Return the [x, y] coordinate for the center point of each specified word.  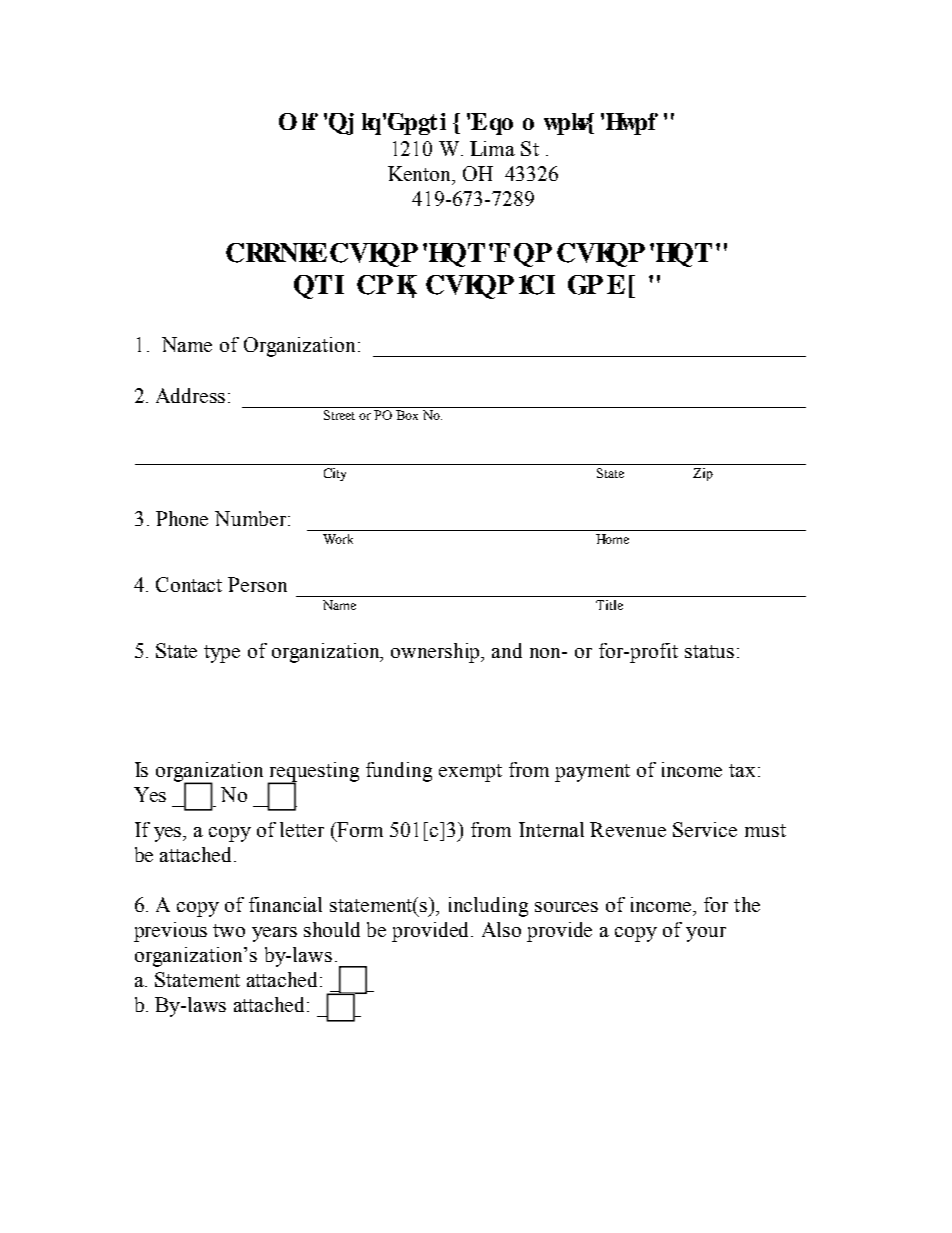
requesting [313, 773]
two [229, 930]
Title [609, 605]
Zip [703, 474]
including [488, 907]
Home [612, 539]
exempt [470, 773]
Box [407, 415]
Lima [492, 148]
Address [190, 395]
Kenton [421, 173]
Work [338, 539]
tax [742, 770]
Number [252, 518]
